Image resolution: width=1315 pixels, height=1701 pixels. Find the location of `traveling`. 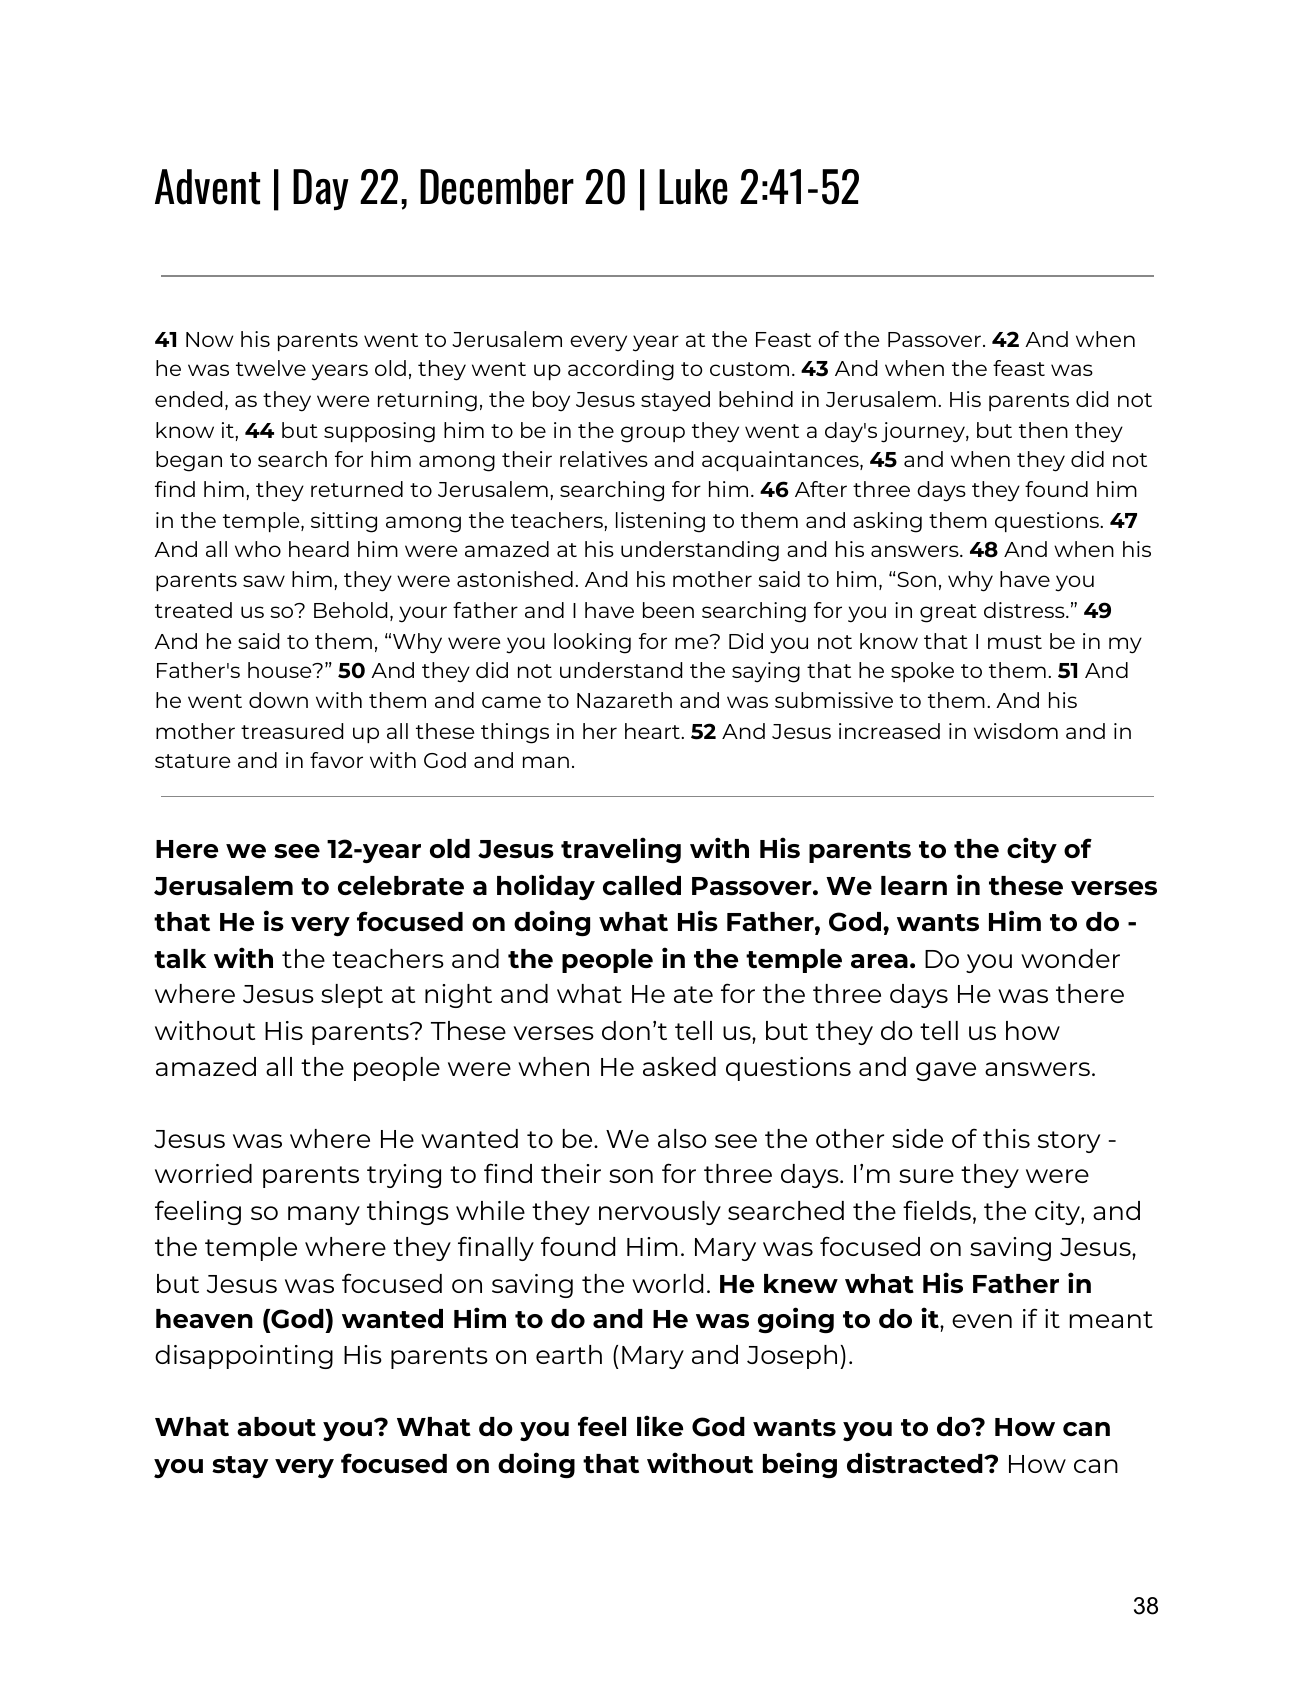

traveling is located at coordinates (621, 850).
